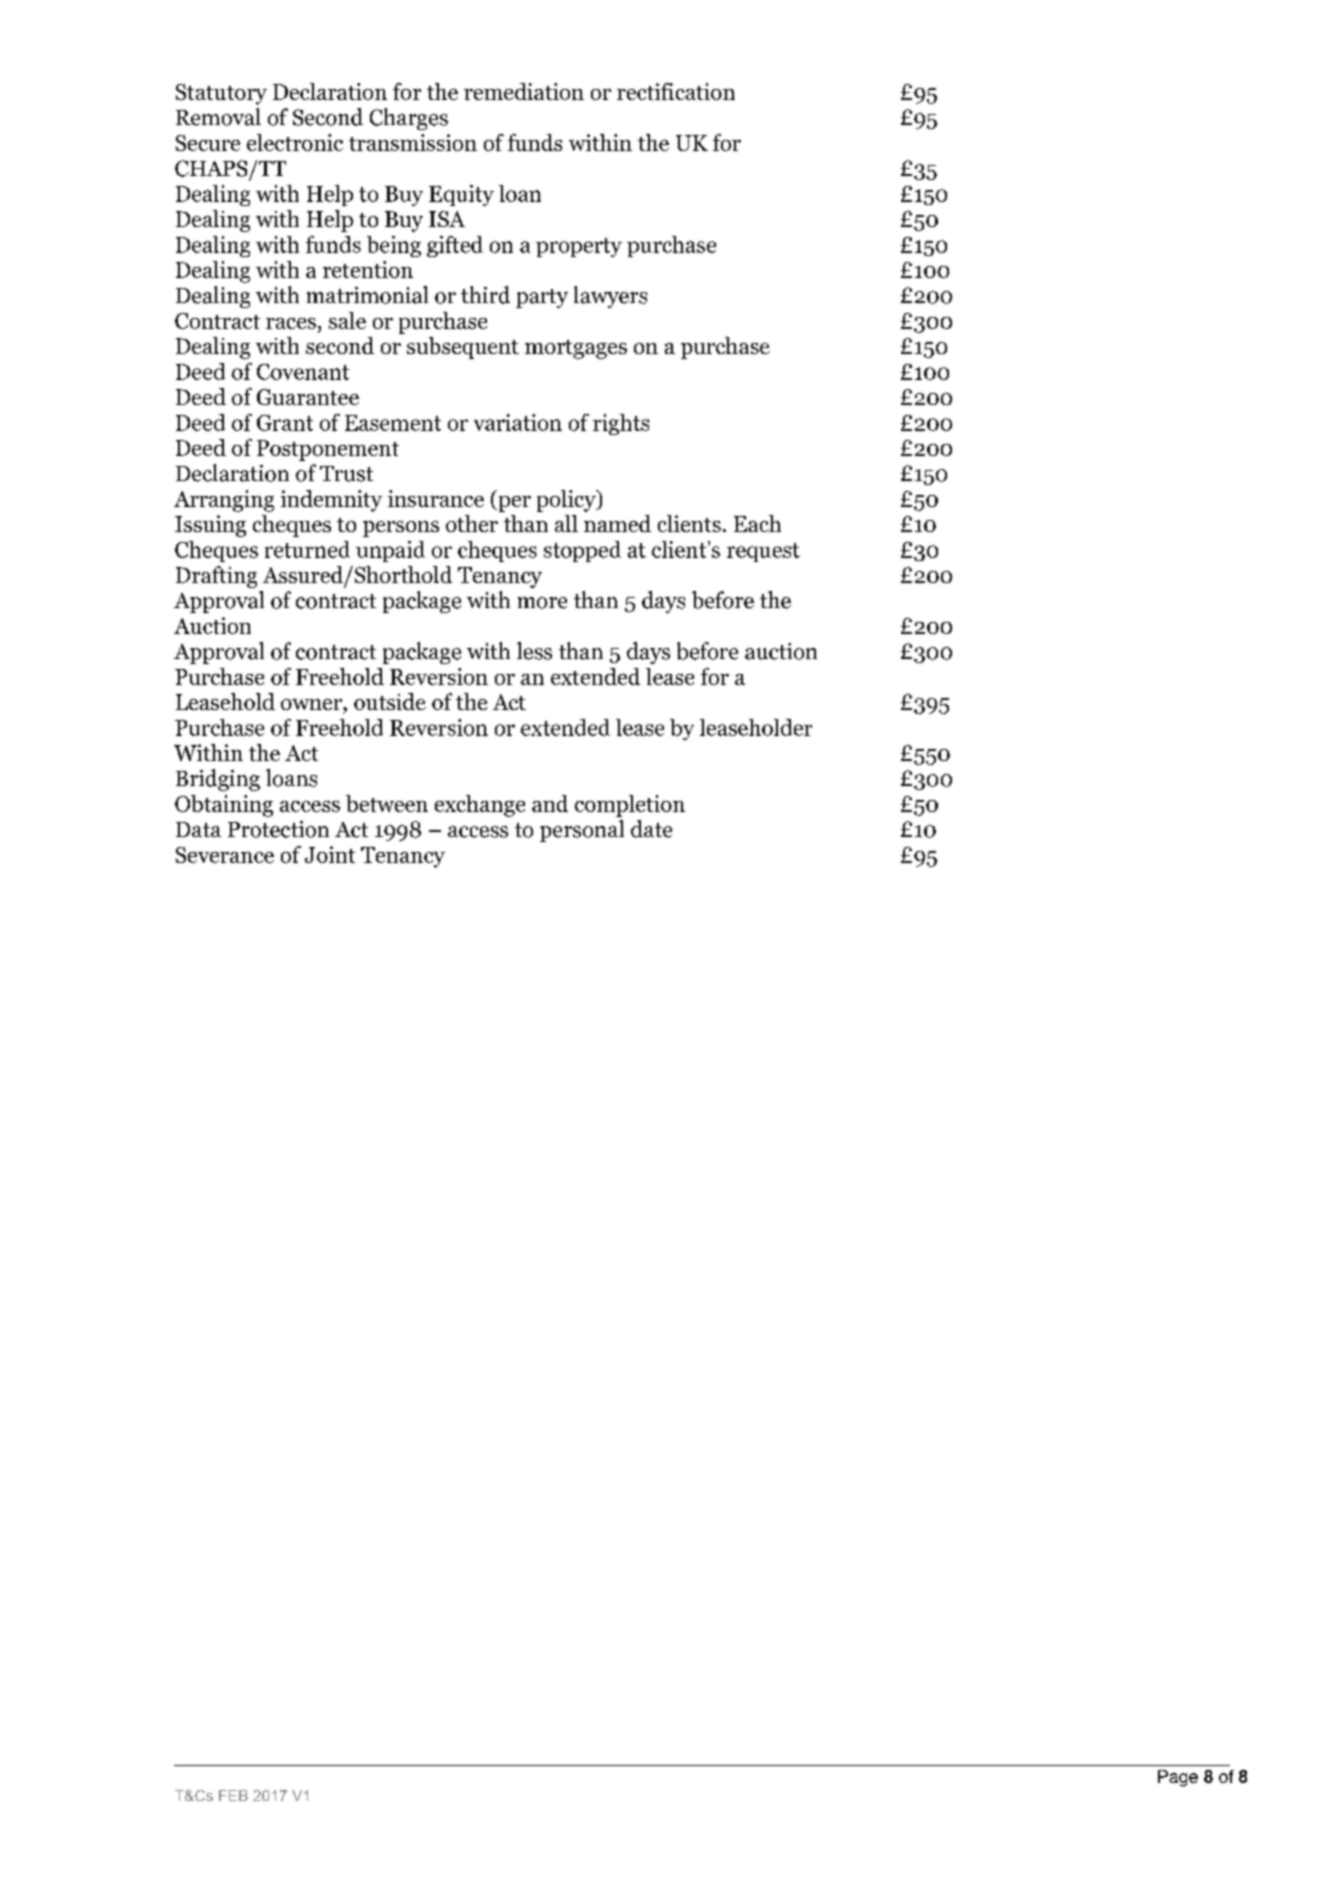 This document has width=1332, height=1884. What do you see at coordinates (651, 829) in the document?
I see `date` at bounding box center [651, 829].
